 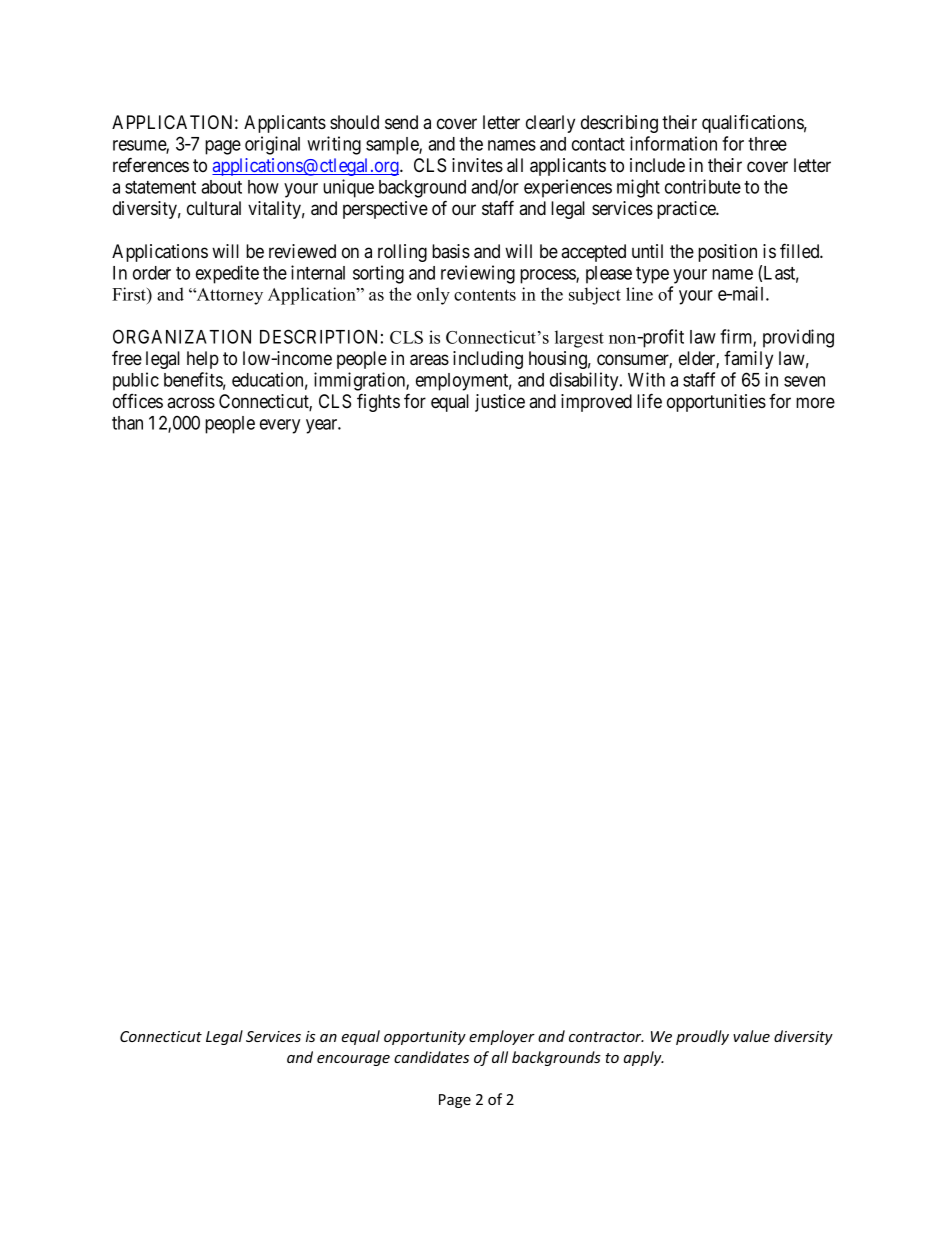 I want to click on three, so click(x=767, y=144).
